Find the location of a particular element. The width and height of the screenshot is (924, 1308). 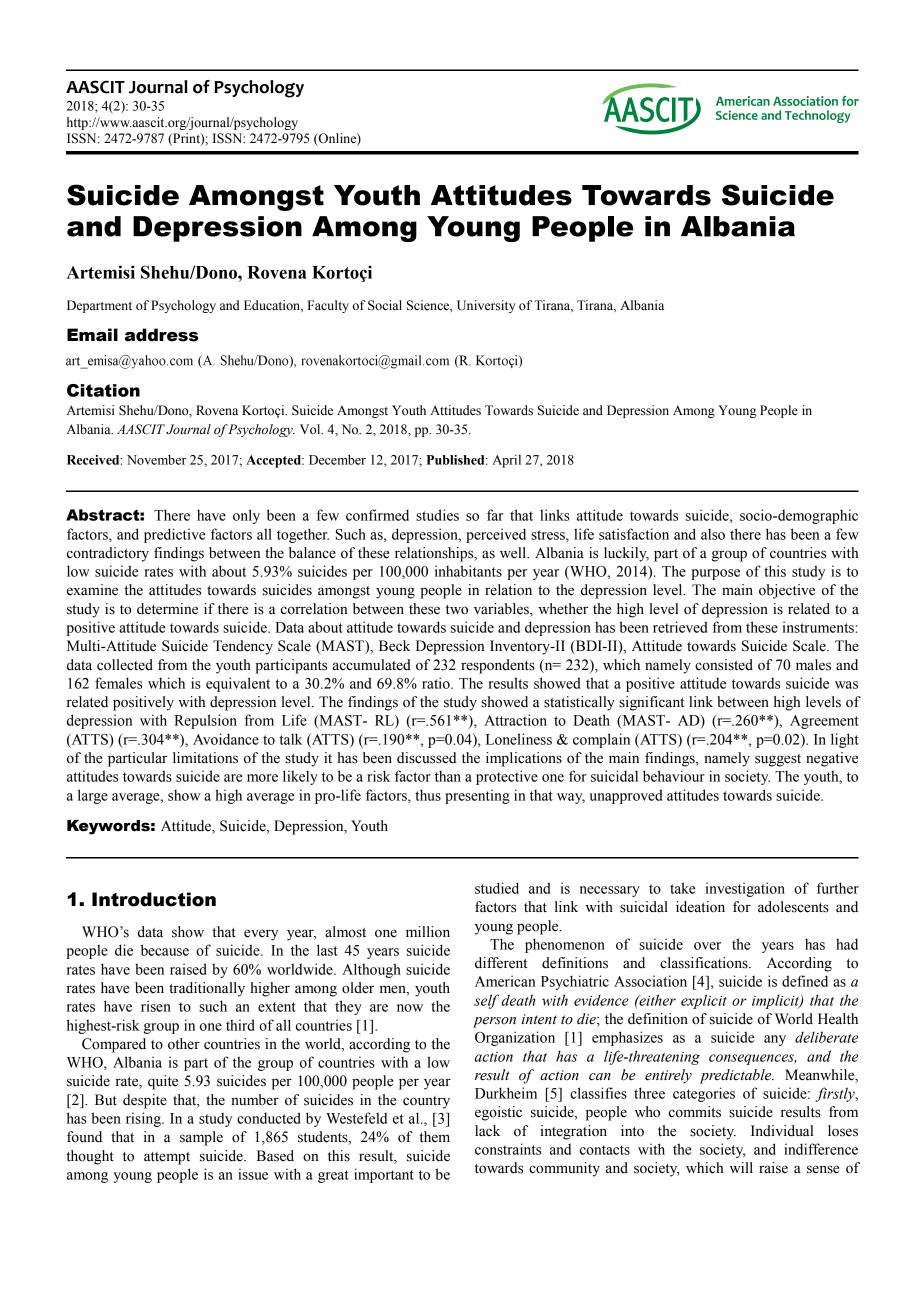

attempt is located at coordinates (167, 1158).
